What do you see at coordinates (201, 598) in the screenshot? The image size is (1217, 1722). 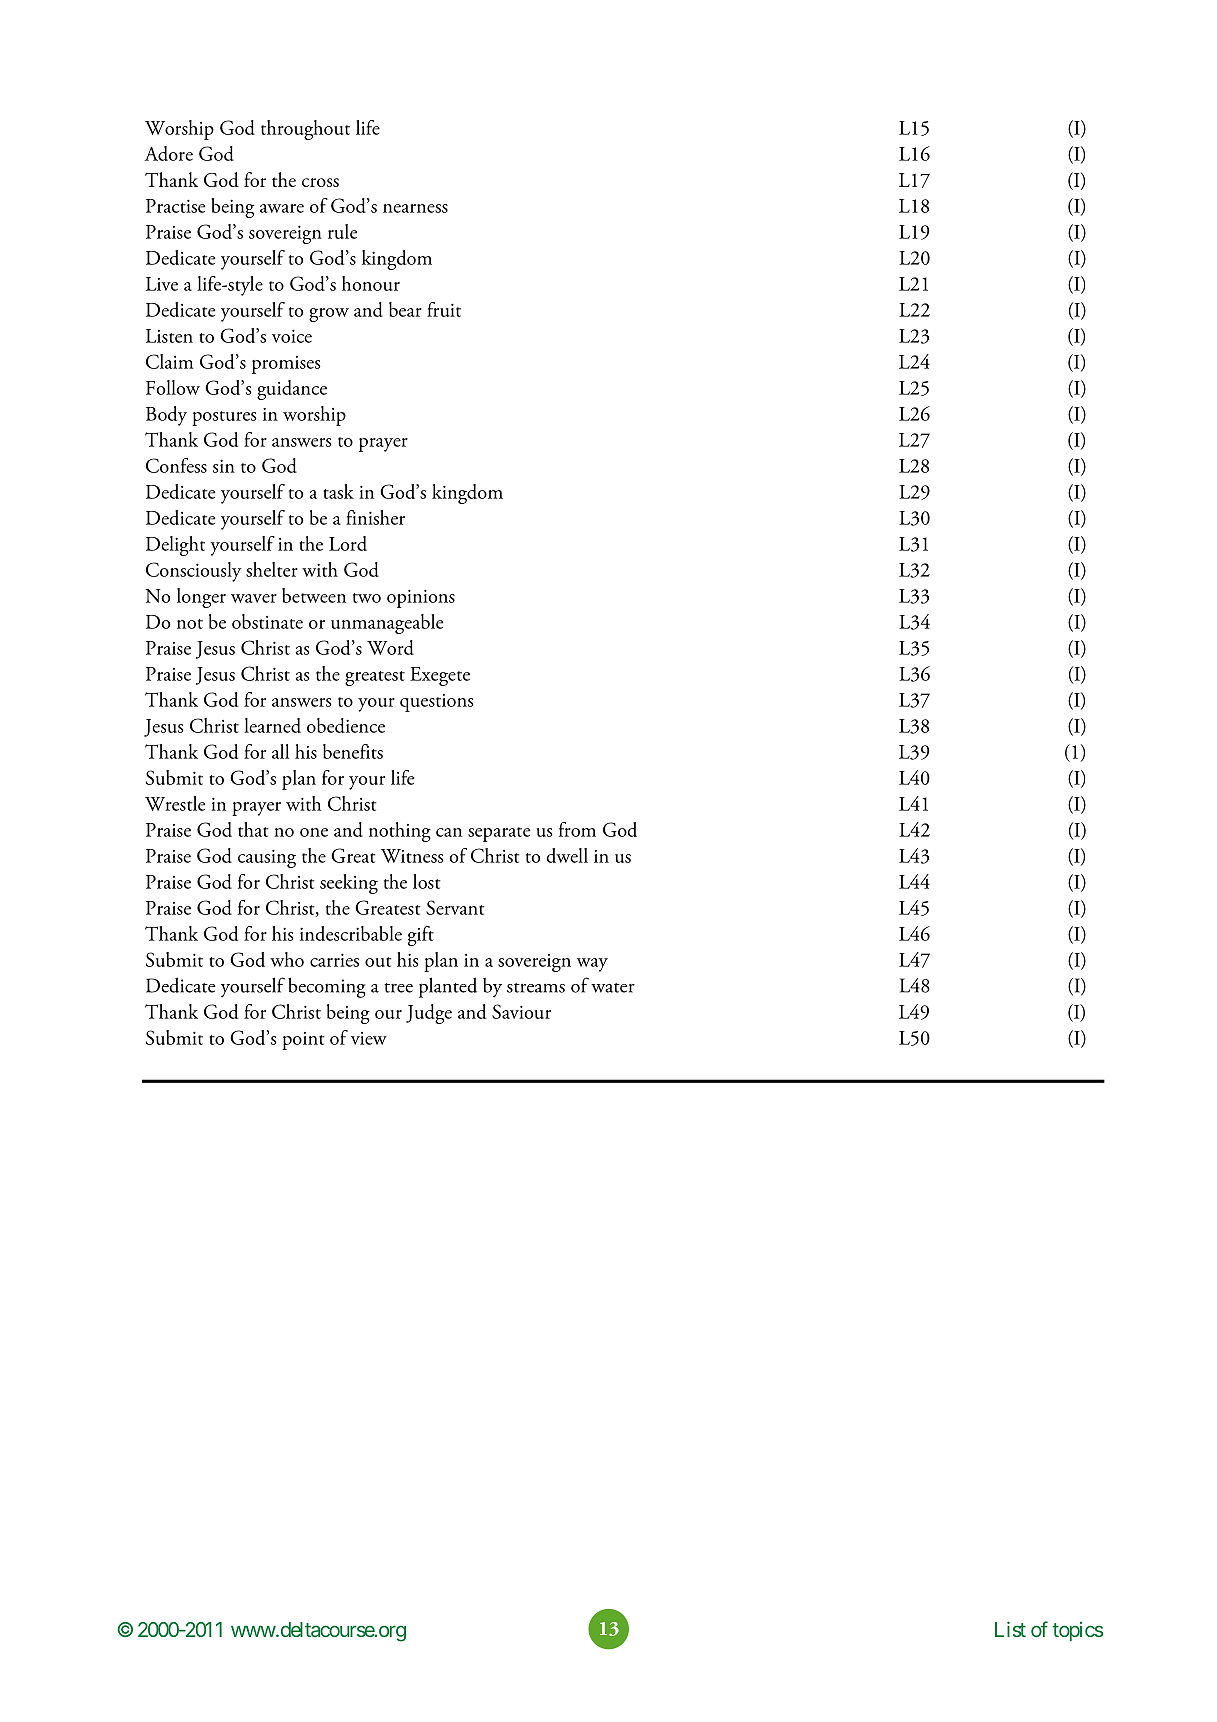 I see `longer` at bounding box center [201, 598].
